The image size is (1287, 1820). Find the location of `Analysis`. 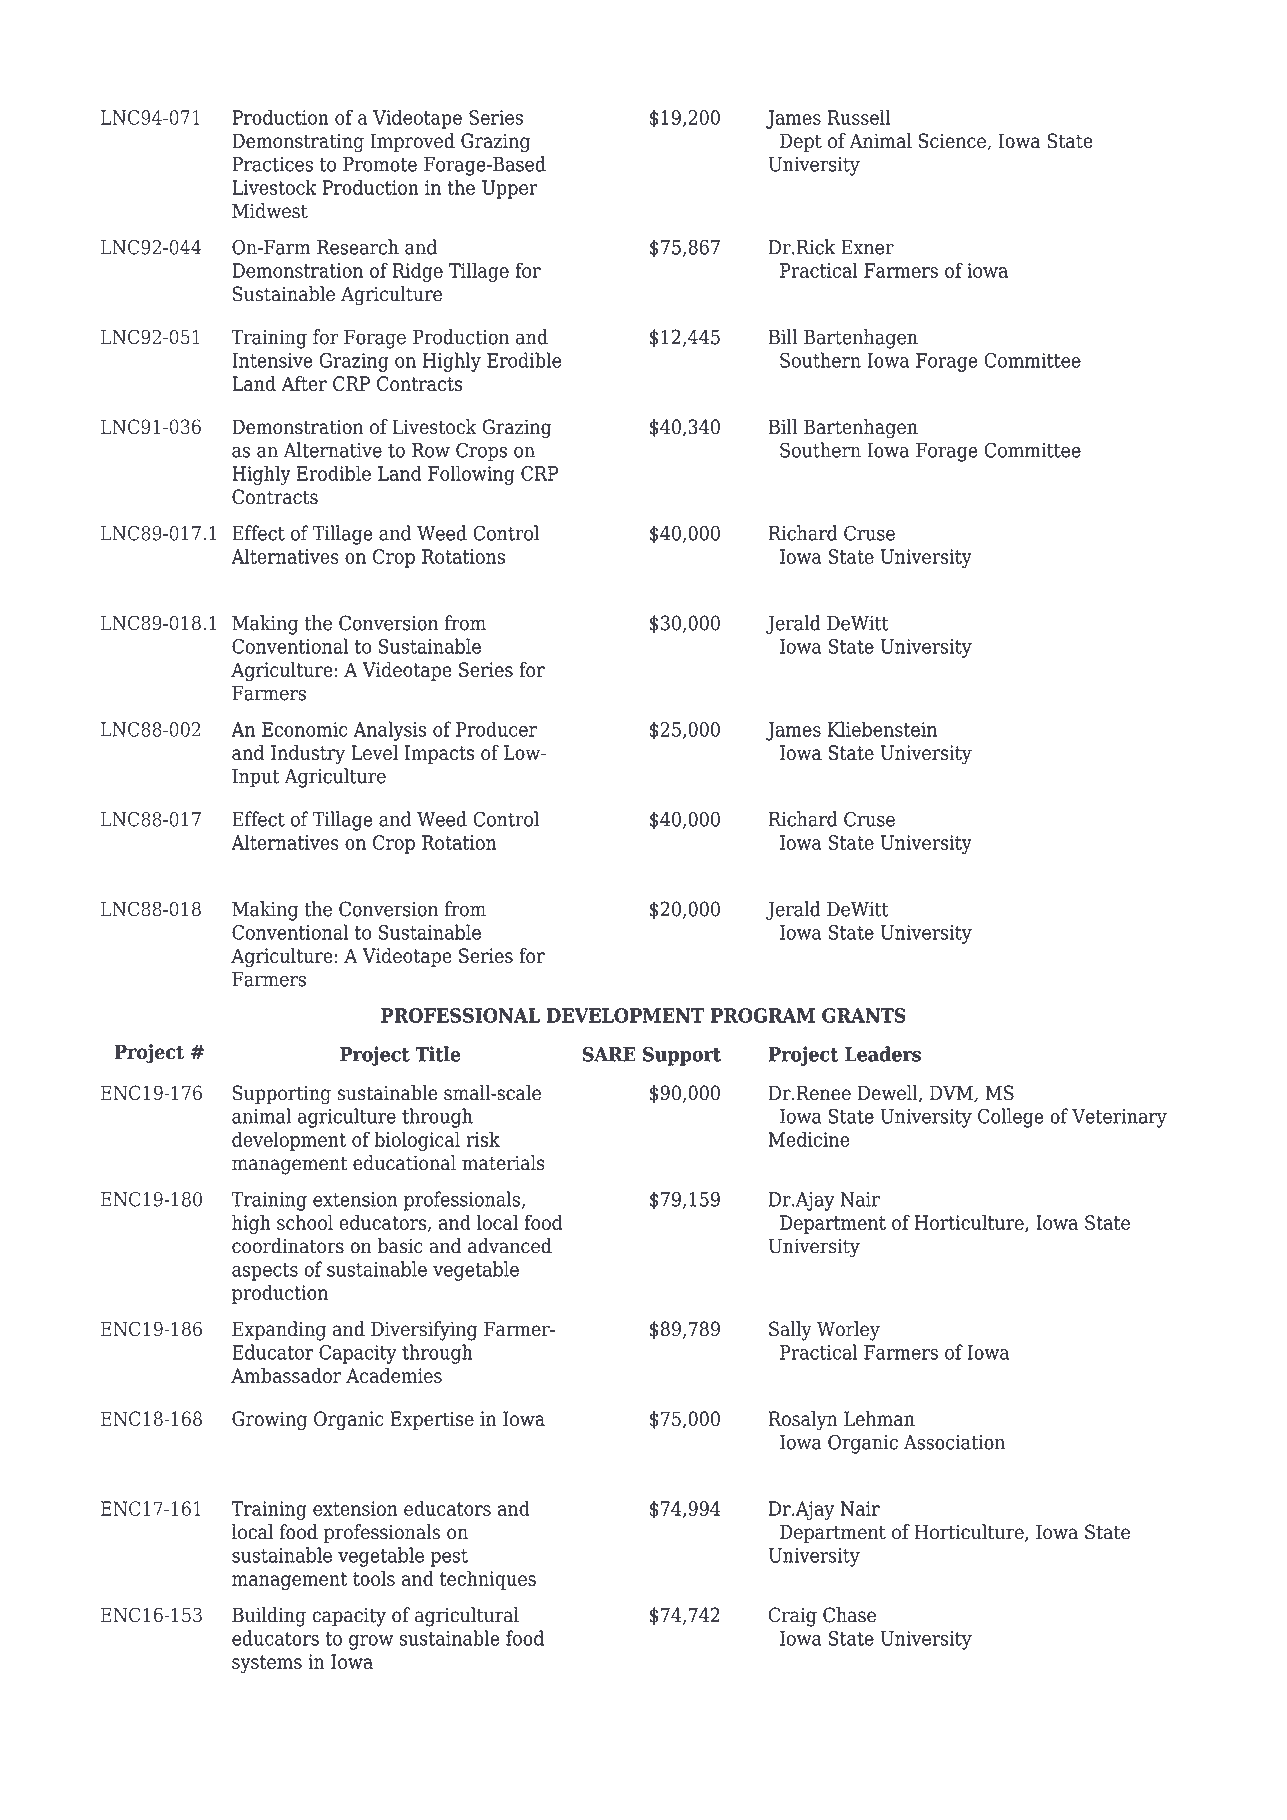

Analysis is located at coordinates (389, 731).
